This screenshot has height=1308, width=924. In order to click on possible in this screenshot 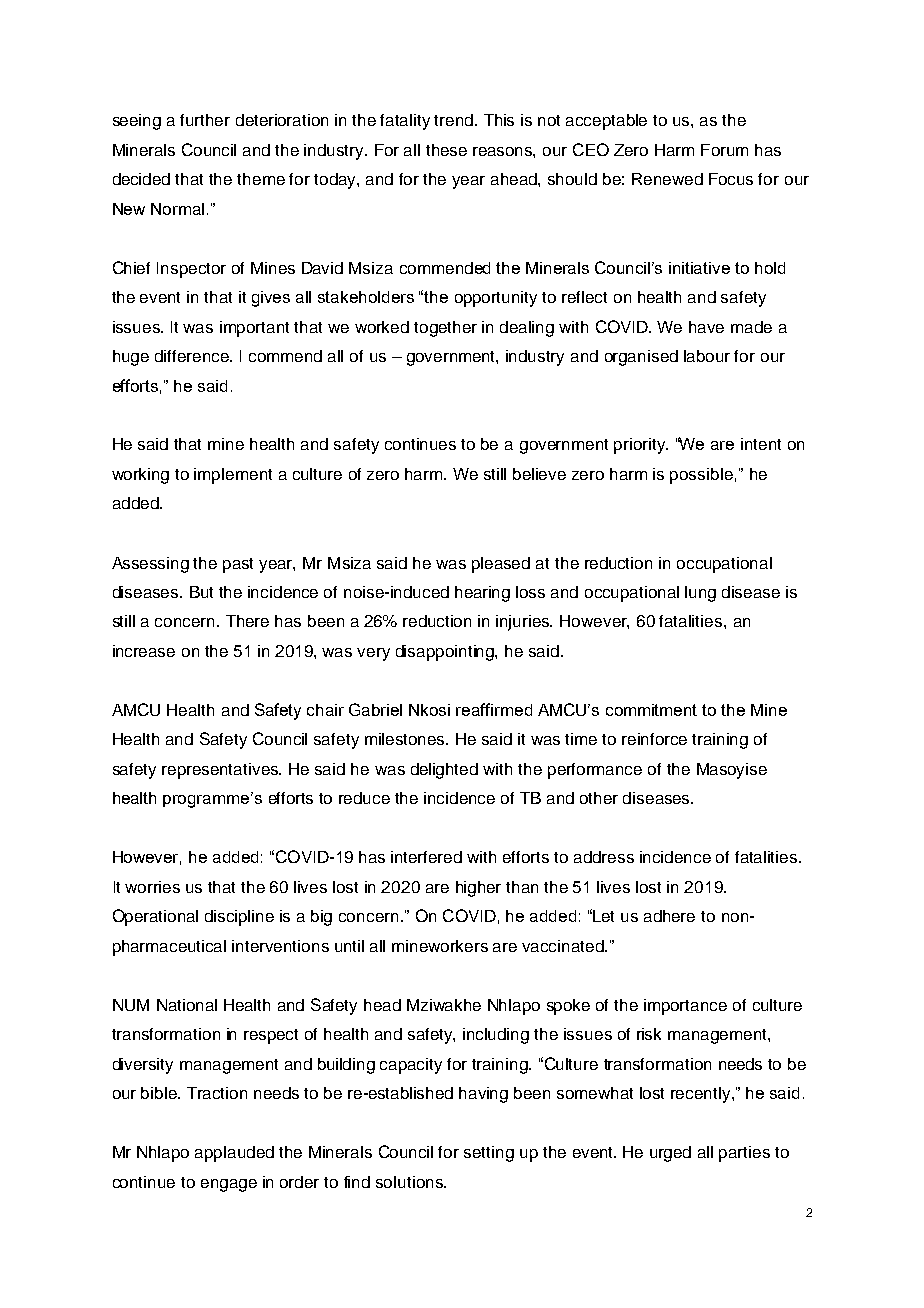, I will do `click(701, 476)`.
